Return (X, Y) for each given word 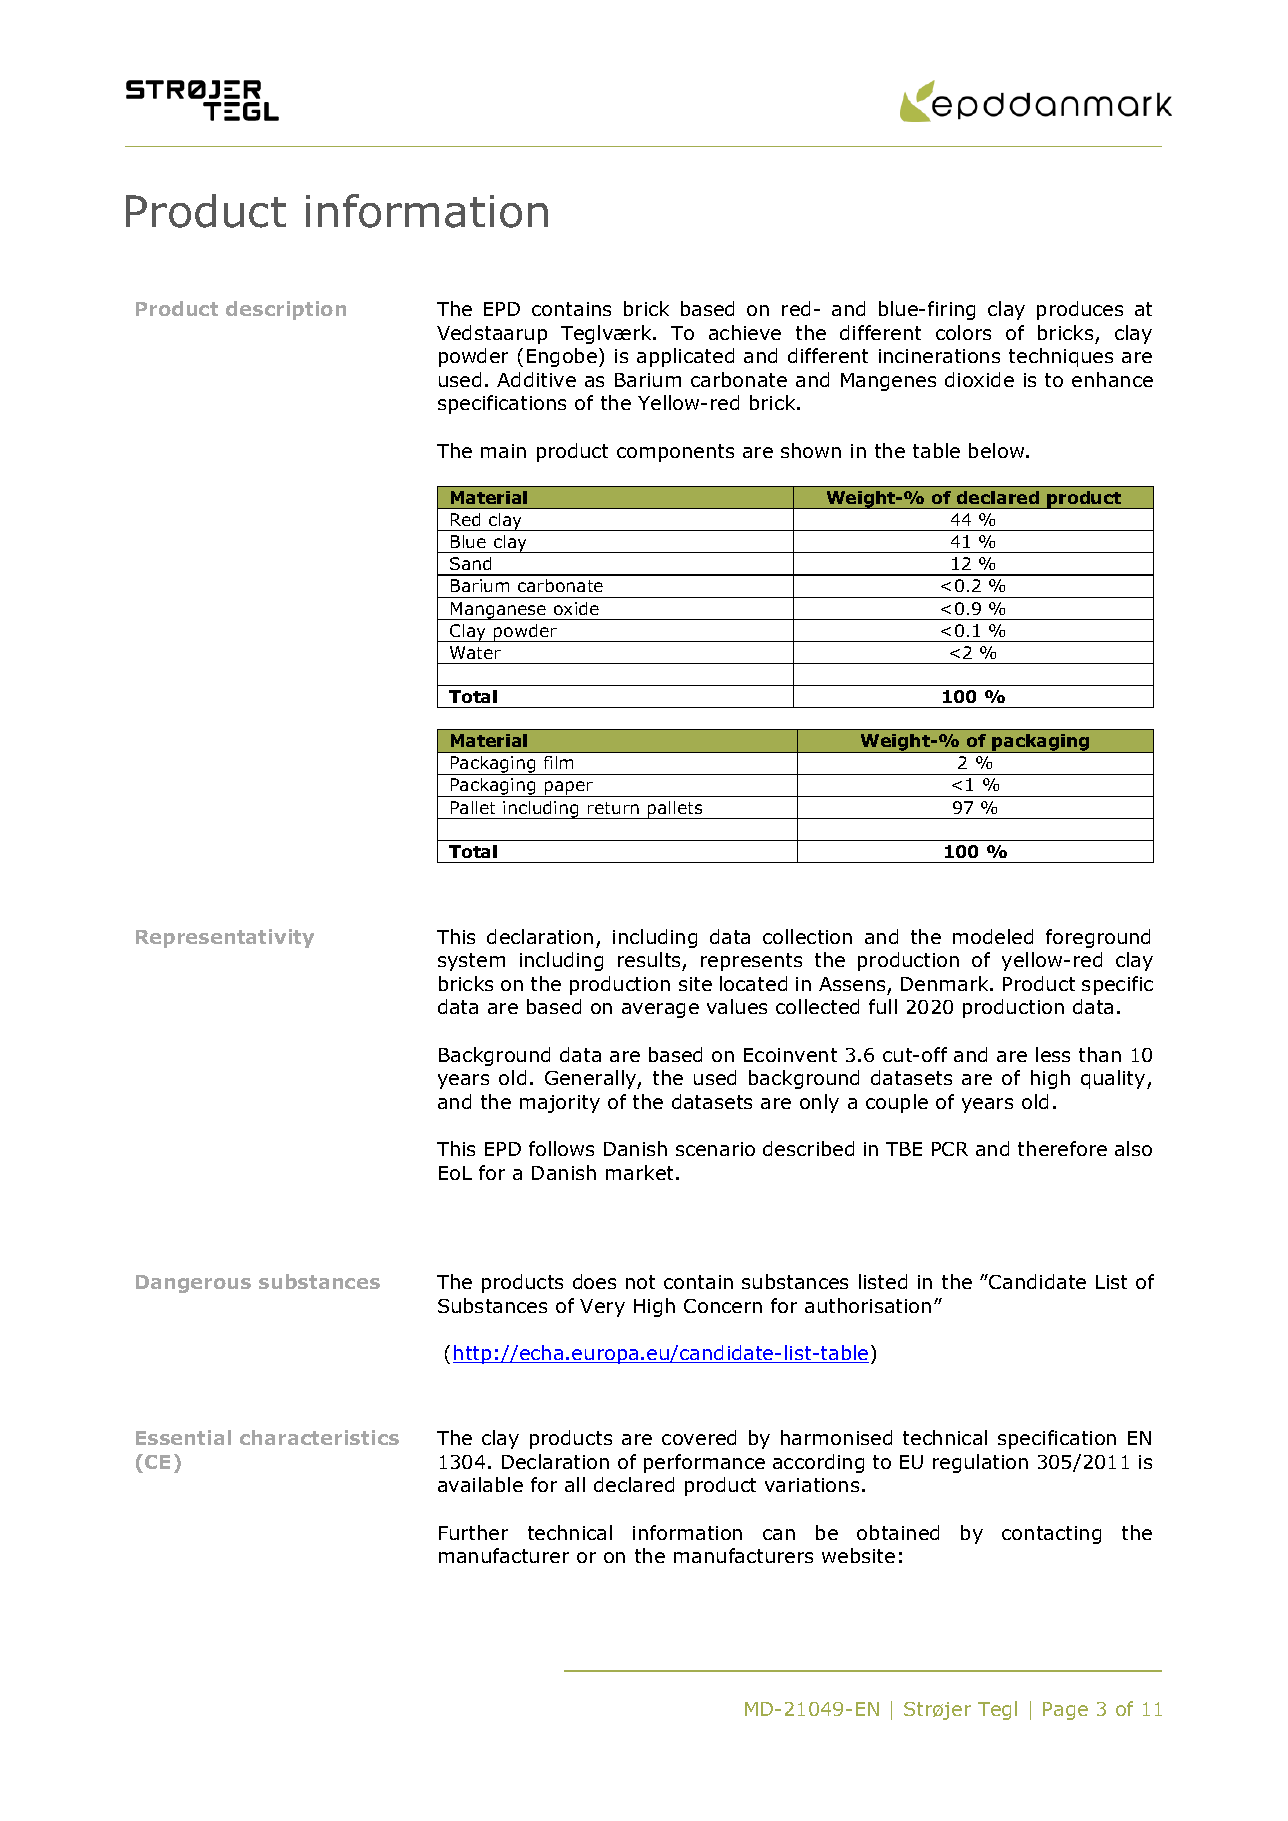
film (558, 762)
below (998, 450)
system (471, 962)
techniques (1061, 357)
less (1053, 1054)
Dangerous (193, 1284)
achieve (745, 332)
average (660, 1010)
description (286, 310)
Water (475, 652)
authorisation (868, 1305)
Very (602, 1308)
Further (473, 1532)
